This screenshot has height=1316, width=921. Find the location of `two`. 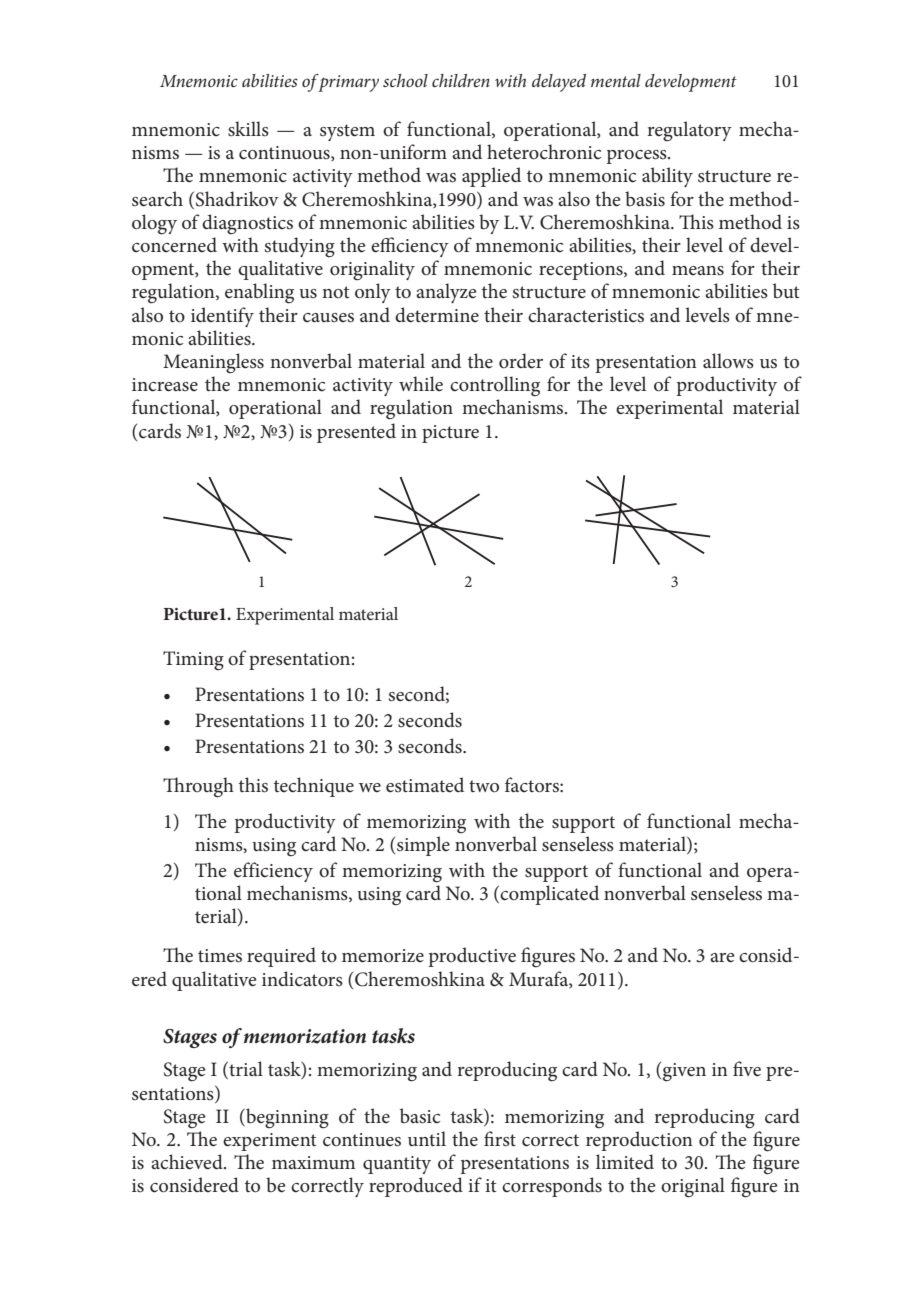

two is located at coordinates (484, 786).
